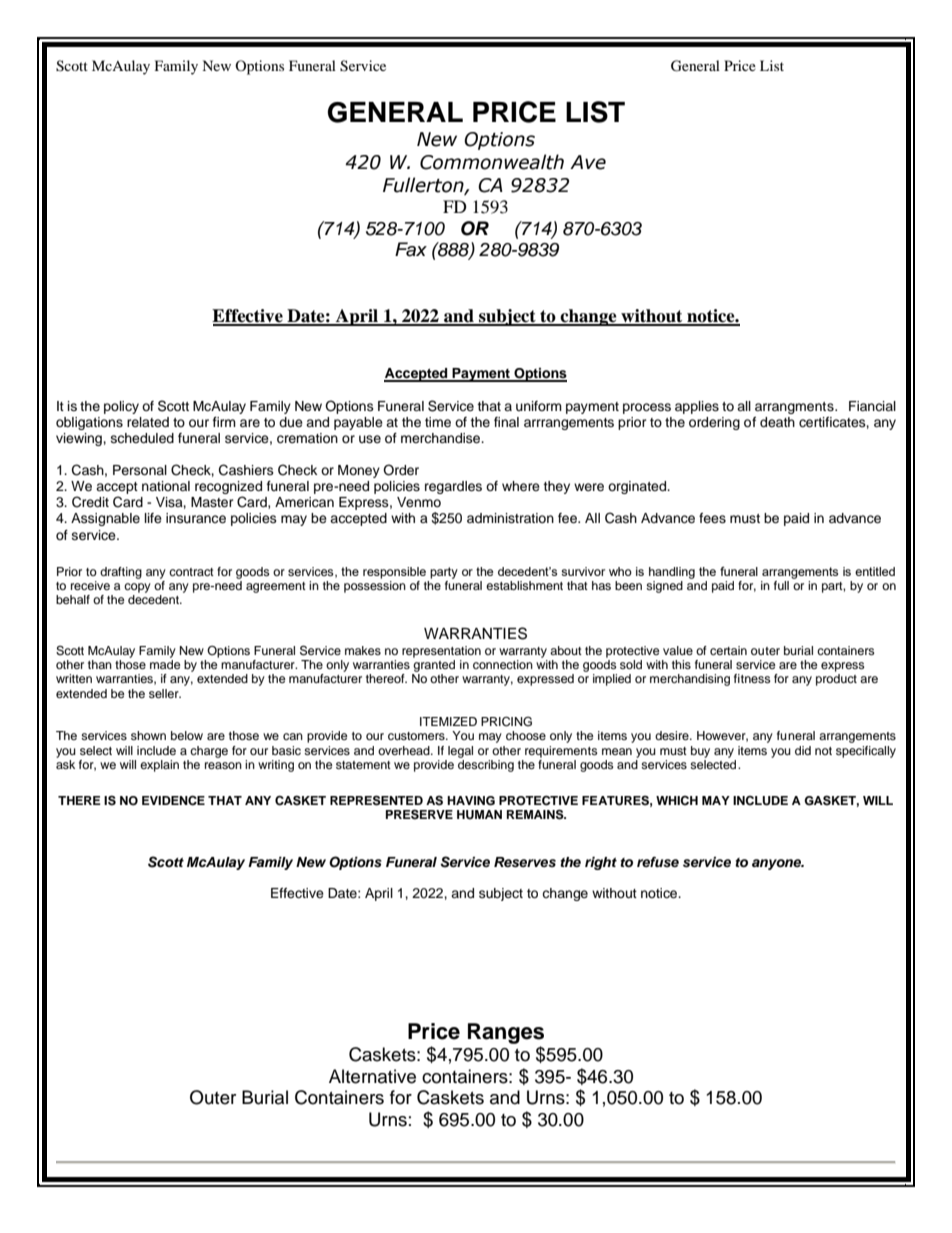 This page has height=1233, width=952. Describe the element at coordinates (506, 422) in the page. I see `final` at that location.
